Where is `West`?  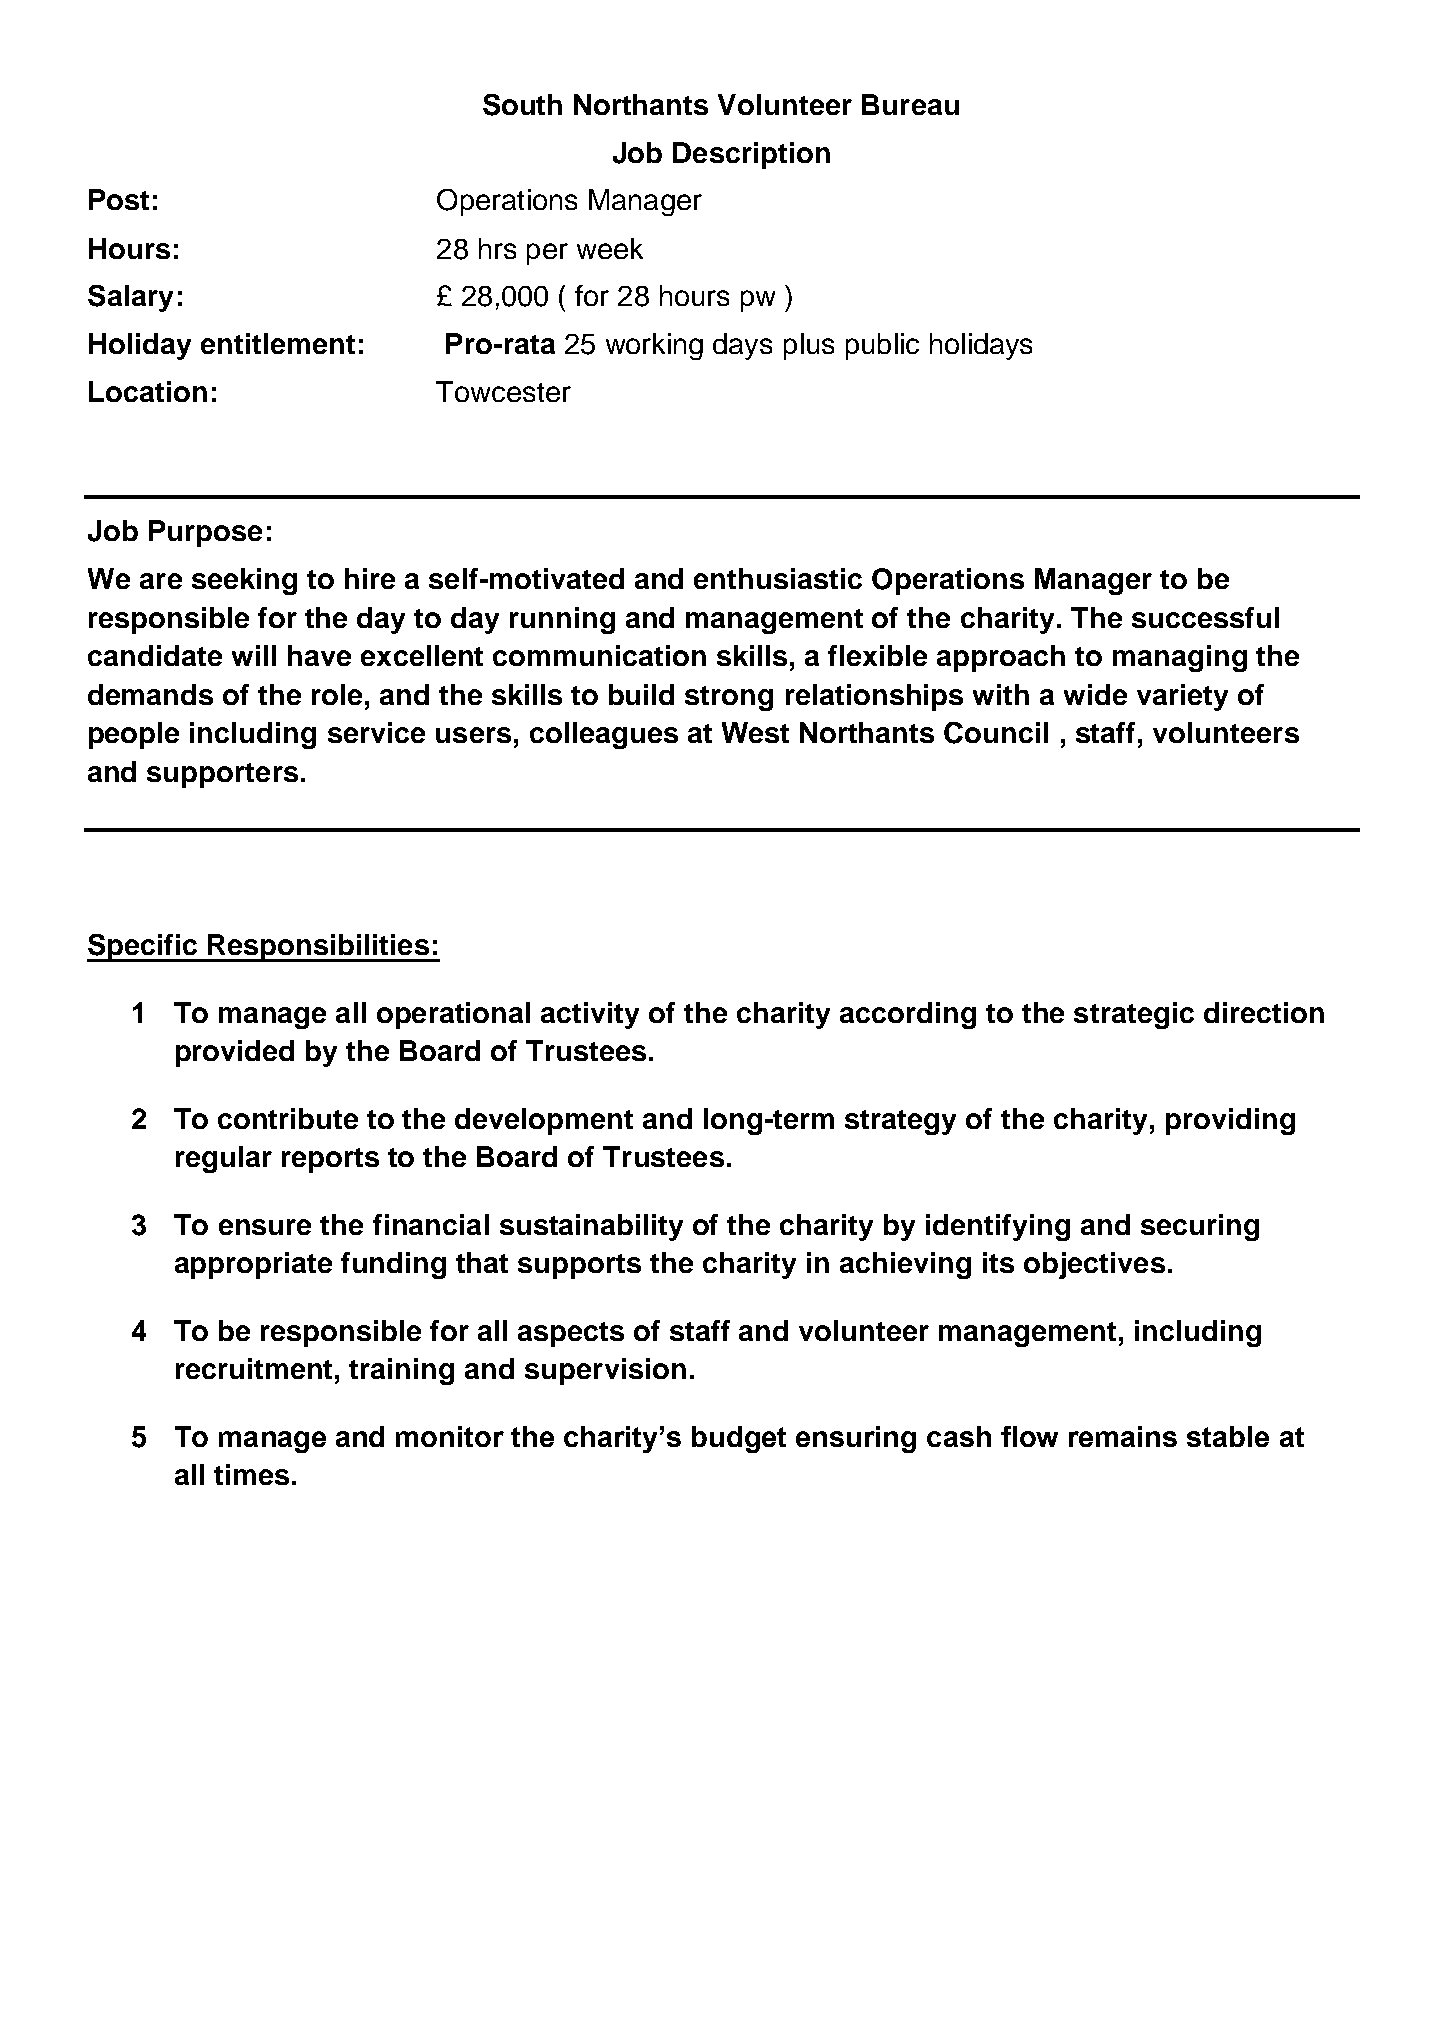 West is located at coordinates (755, 732).
